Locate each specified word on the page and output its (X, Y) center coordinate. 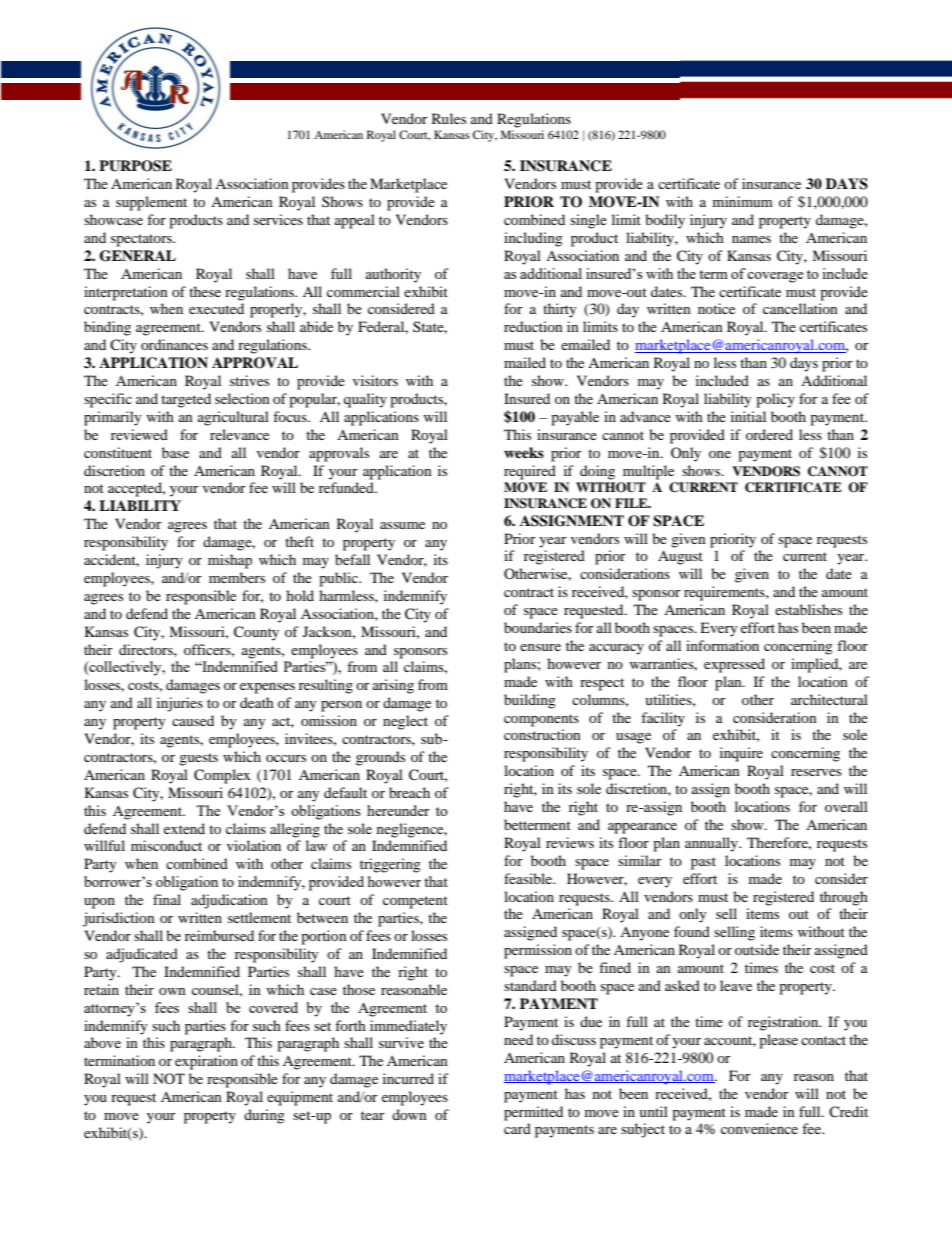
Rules (449, 118)
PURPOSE (135, 166)
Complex (222, 776)
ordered (769, 434)
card (517, 1128)
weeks (524, 452)
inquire (741, 754)
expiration (206, 1062)
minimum (743, 201)
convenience (759, 1128)
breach (409, 792)
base (175, 452)
